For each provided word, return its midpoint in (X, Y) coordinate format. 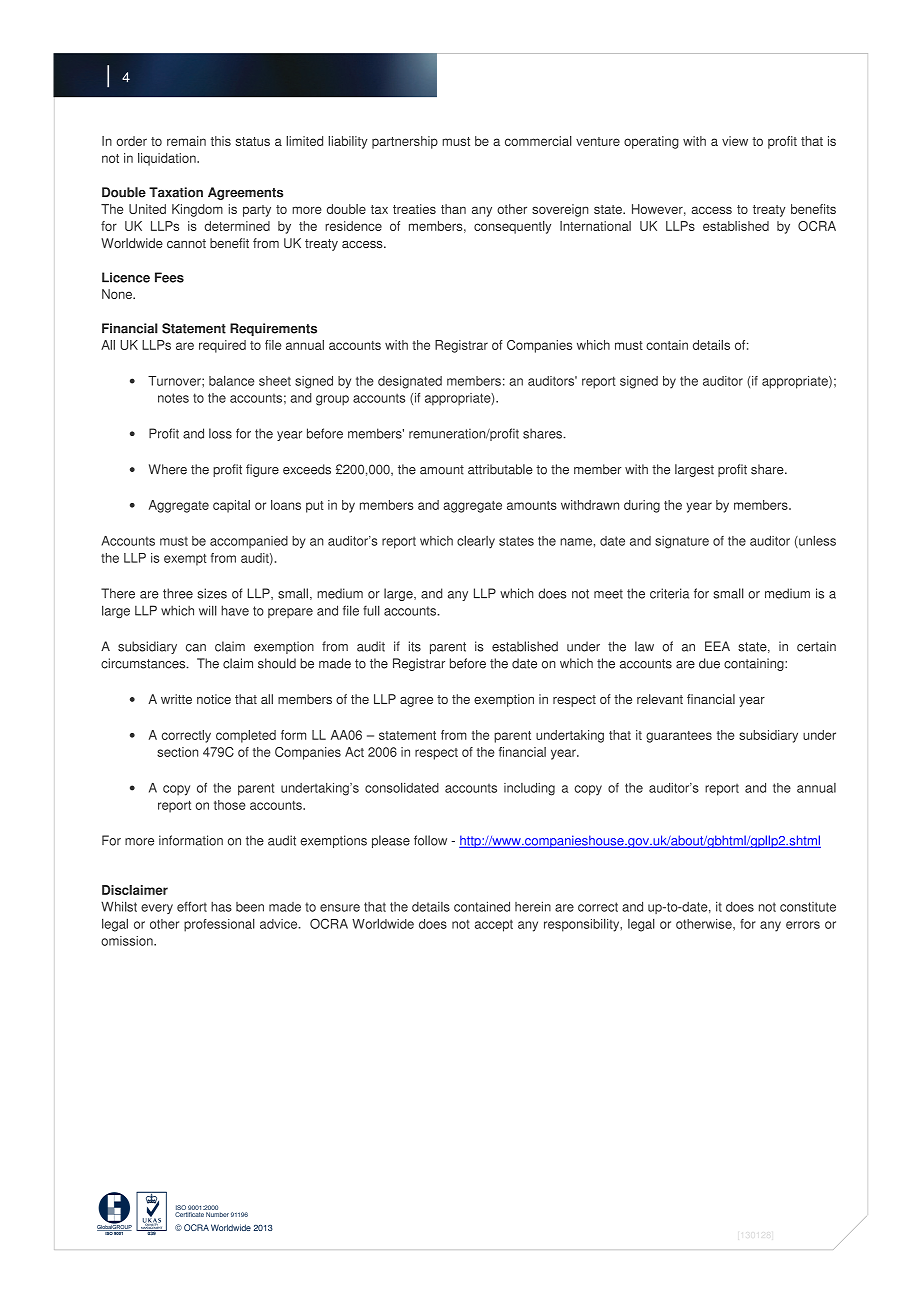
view (735, 141)
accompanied (249, 542)
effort (192, 906)
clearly (476, 542)
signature (682, 542)
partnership (405, 142)
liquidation (168, 159)
